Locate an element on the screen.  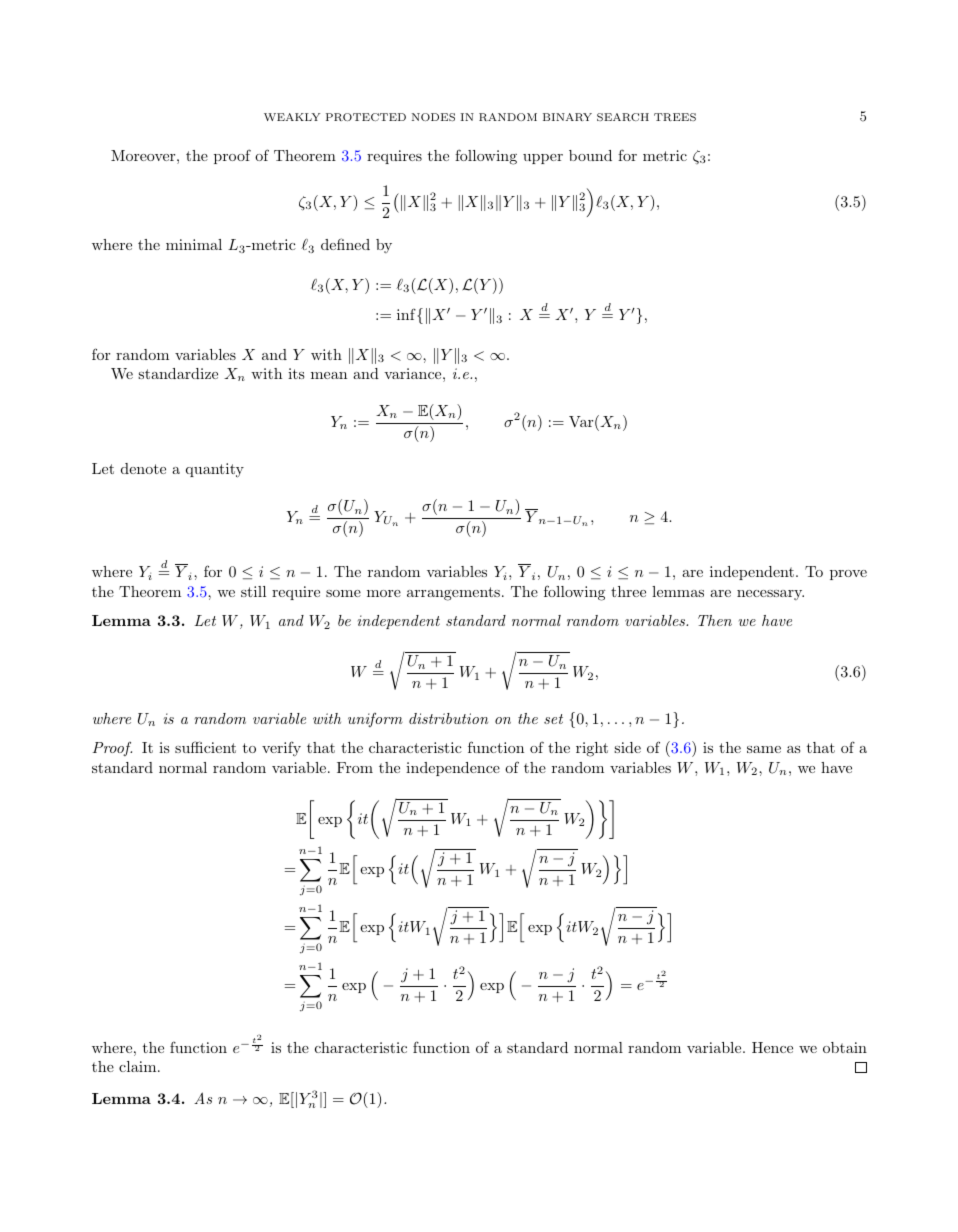
upper is located at coordinates (543, 159).
